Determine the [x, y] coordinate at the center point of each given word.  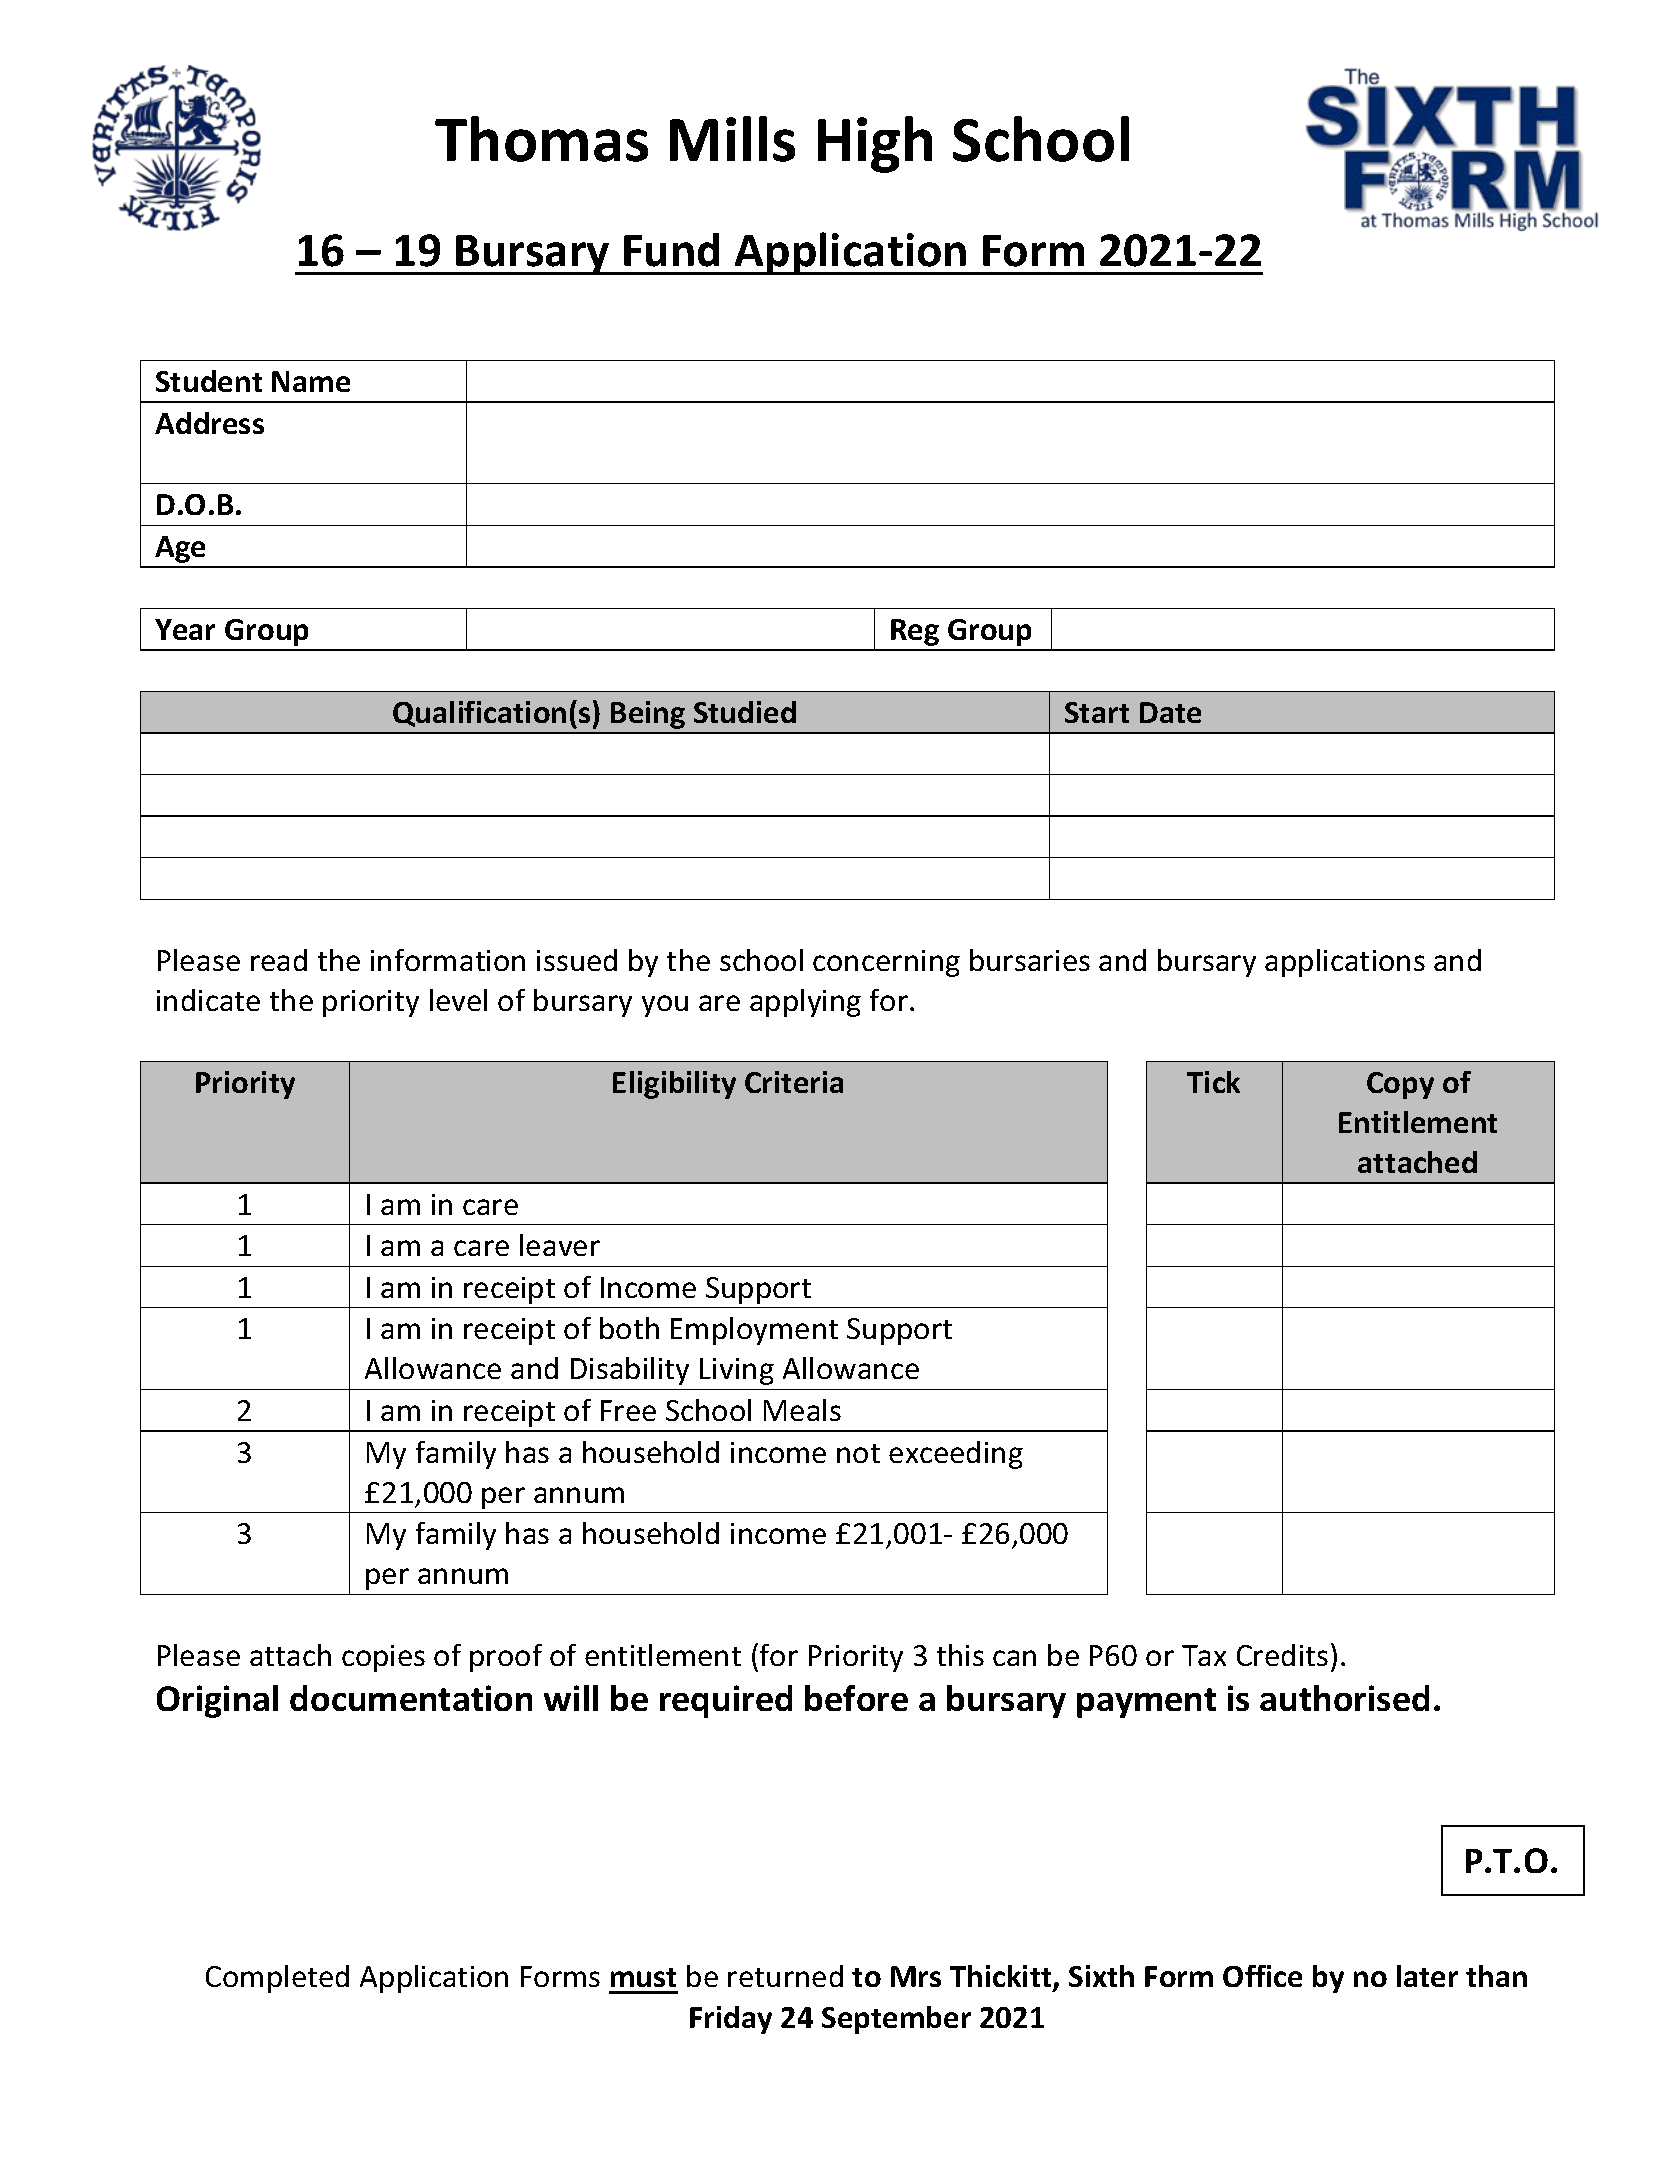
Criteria [794, 1082]
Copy [1400, 1085]
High [875, 144]
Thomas [541, 139]
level [458, 1000]
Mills [732, 139]
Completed [277, 1979]
